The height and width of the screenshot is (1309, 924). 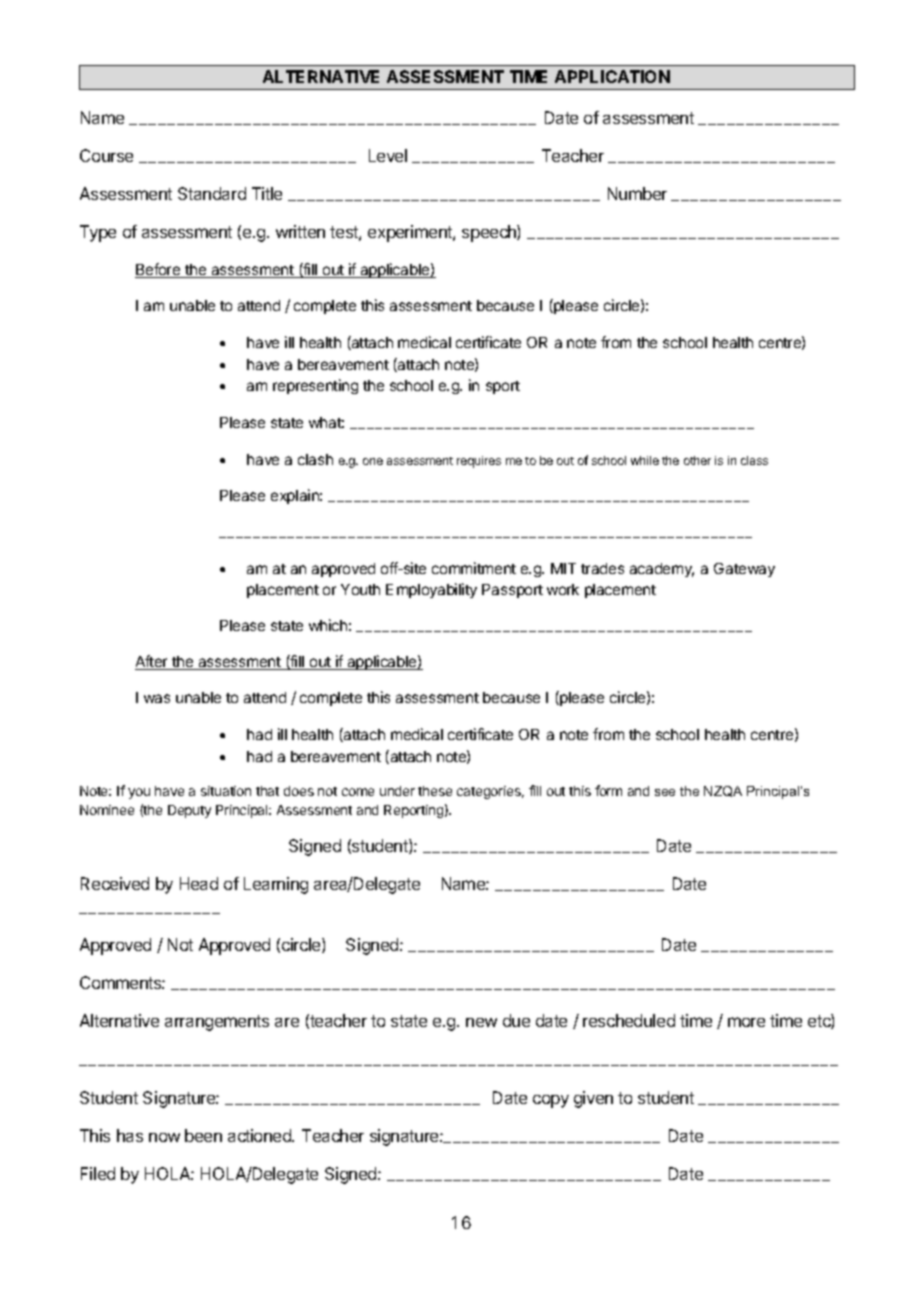 What do you see at coordinates (431, 590) in the screenshot?
I see `Employability` at bounding box center [431, 590].
